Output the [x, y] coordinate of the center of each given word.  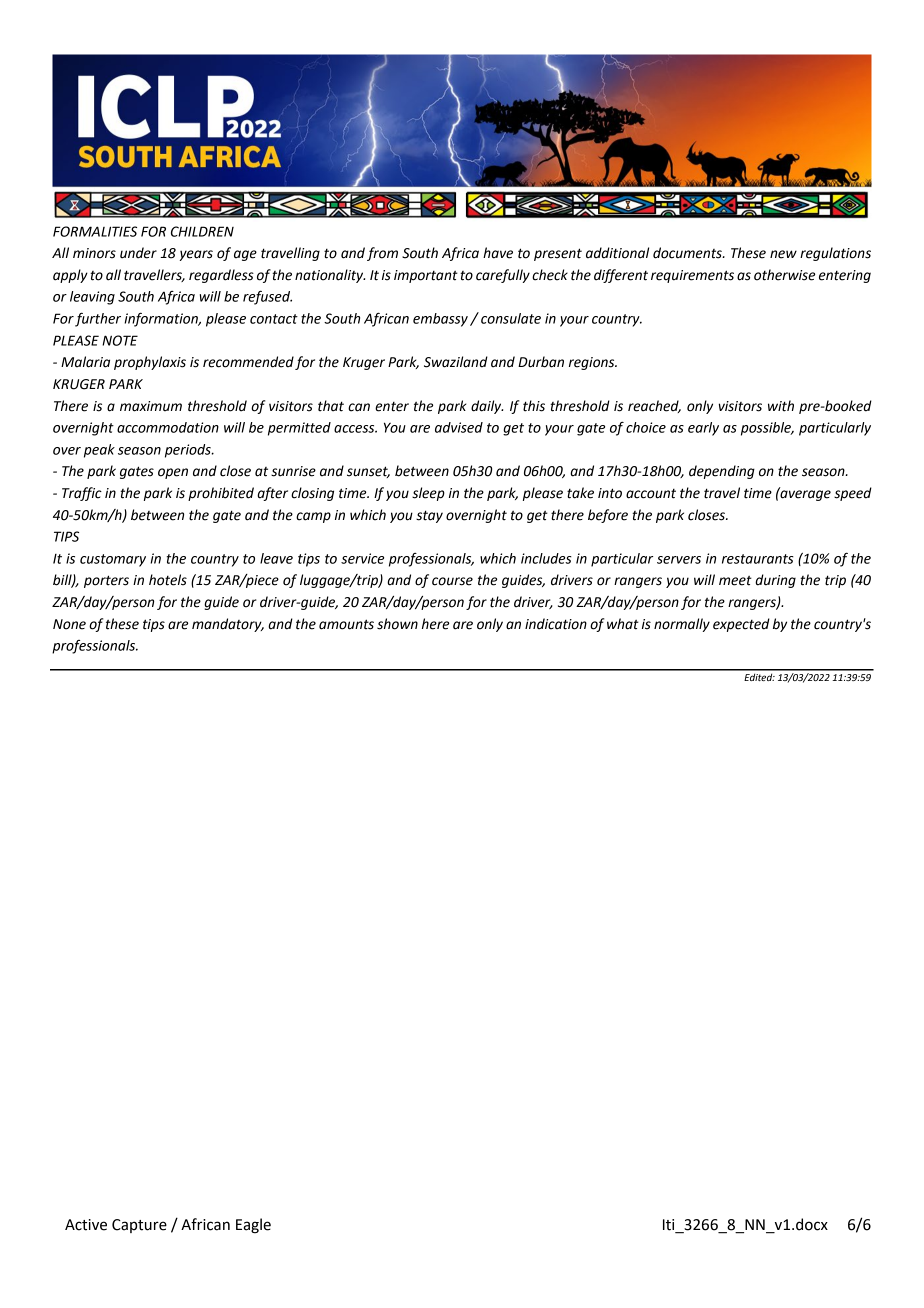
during [775, 581]
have [498, 253]
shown [397, 624]
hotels [168, 580]
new [783, 254]
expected [741, 625]
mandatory [228, 625]
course [452, 581]
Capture [139, 1226]
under [138, 253]
